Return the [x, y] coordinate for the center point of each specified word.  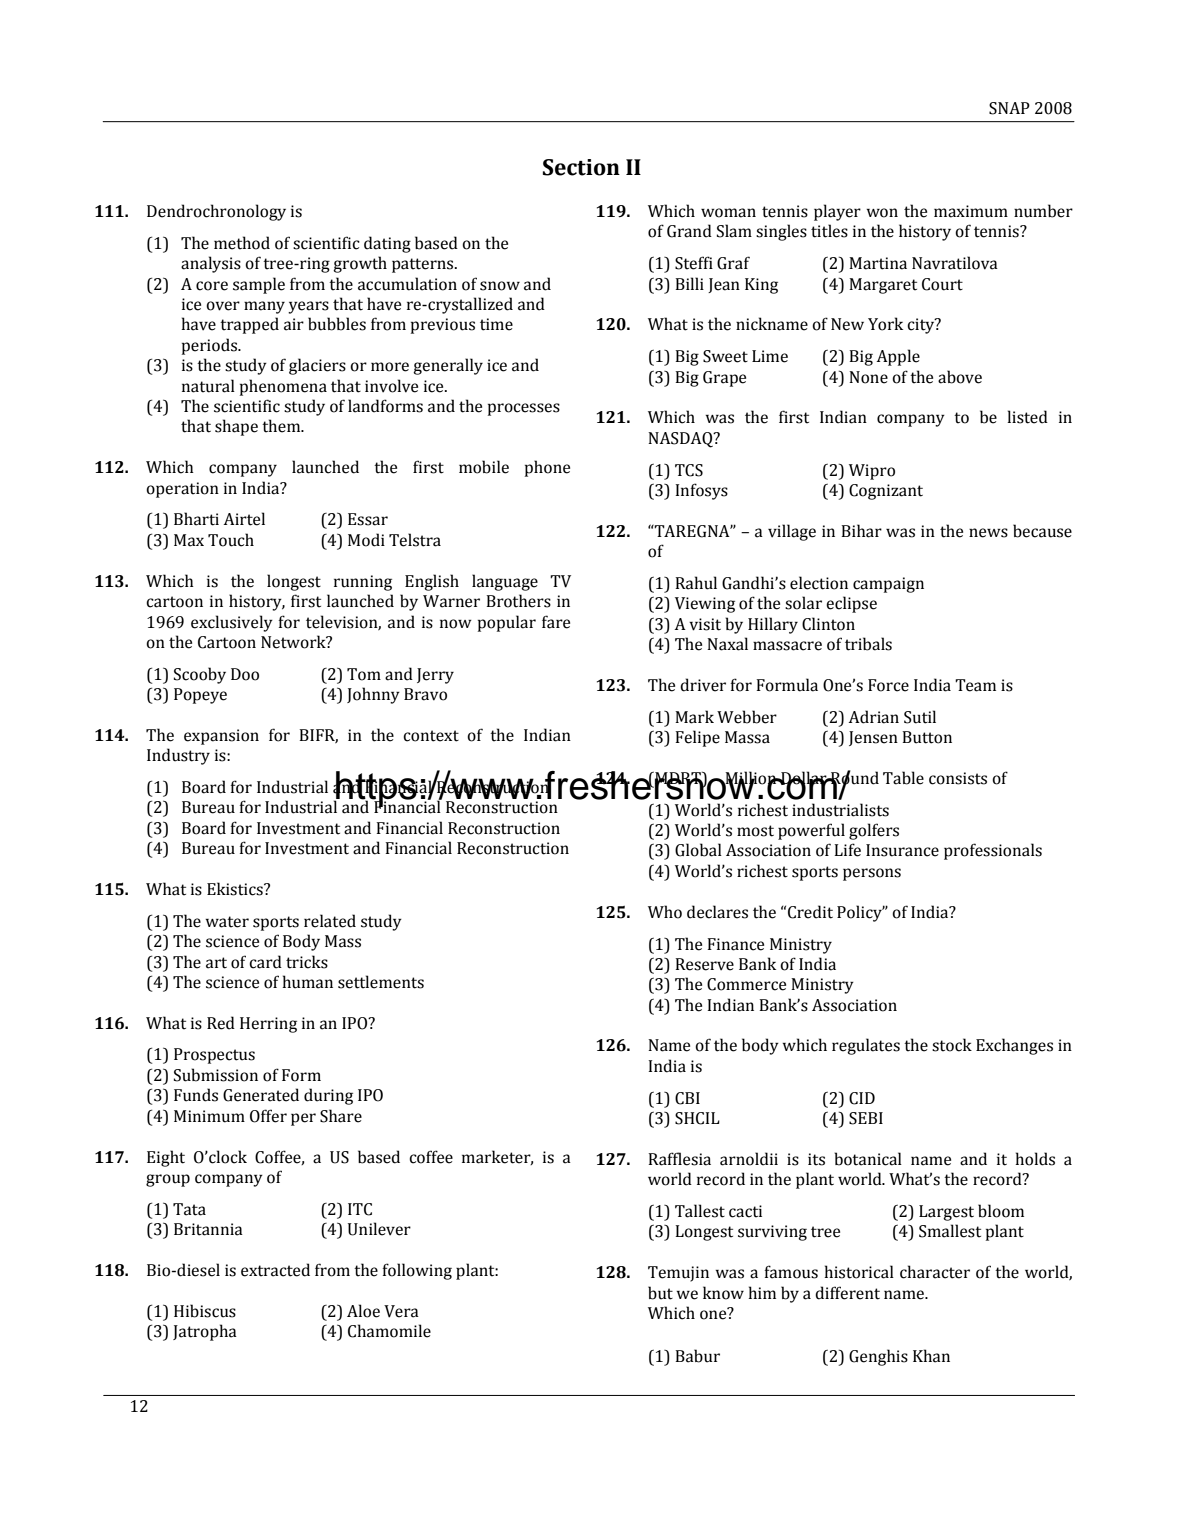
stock [952, 1045]
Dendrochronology [216, 212]
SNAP [1009, 108]
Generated [261, 1095]
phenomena [283, 387]
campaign [888, 585]
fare [556, 622]
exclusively [232, 623]
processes [524, 409]
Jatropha [205, 1332]
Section [581, 167]
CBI [687, 1098]
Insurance [902, 850]
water [227, 922]
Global [698, 850]
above [960, 377]
